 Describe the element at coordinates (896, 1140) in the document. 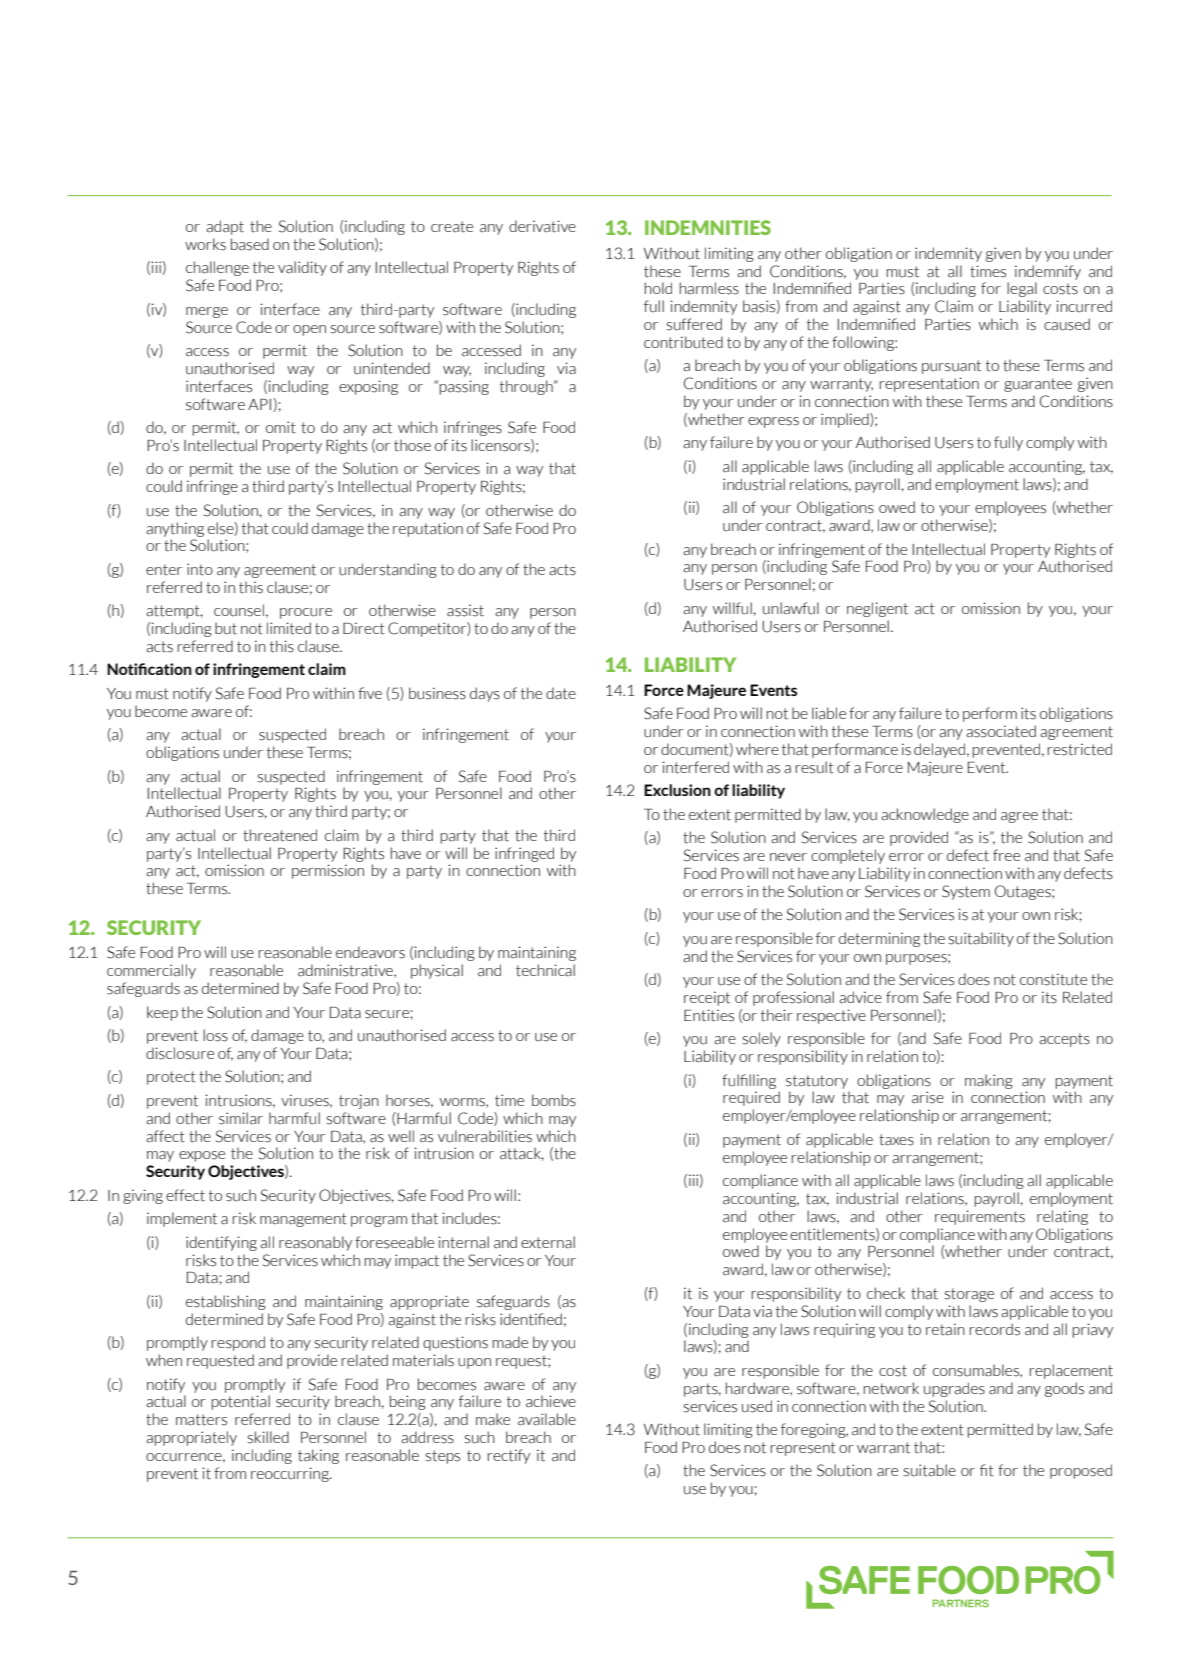

I see `taxes` at that location.
